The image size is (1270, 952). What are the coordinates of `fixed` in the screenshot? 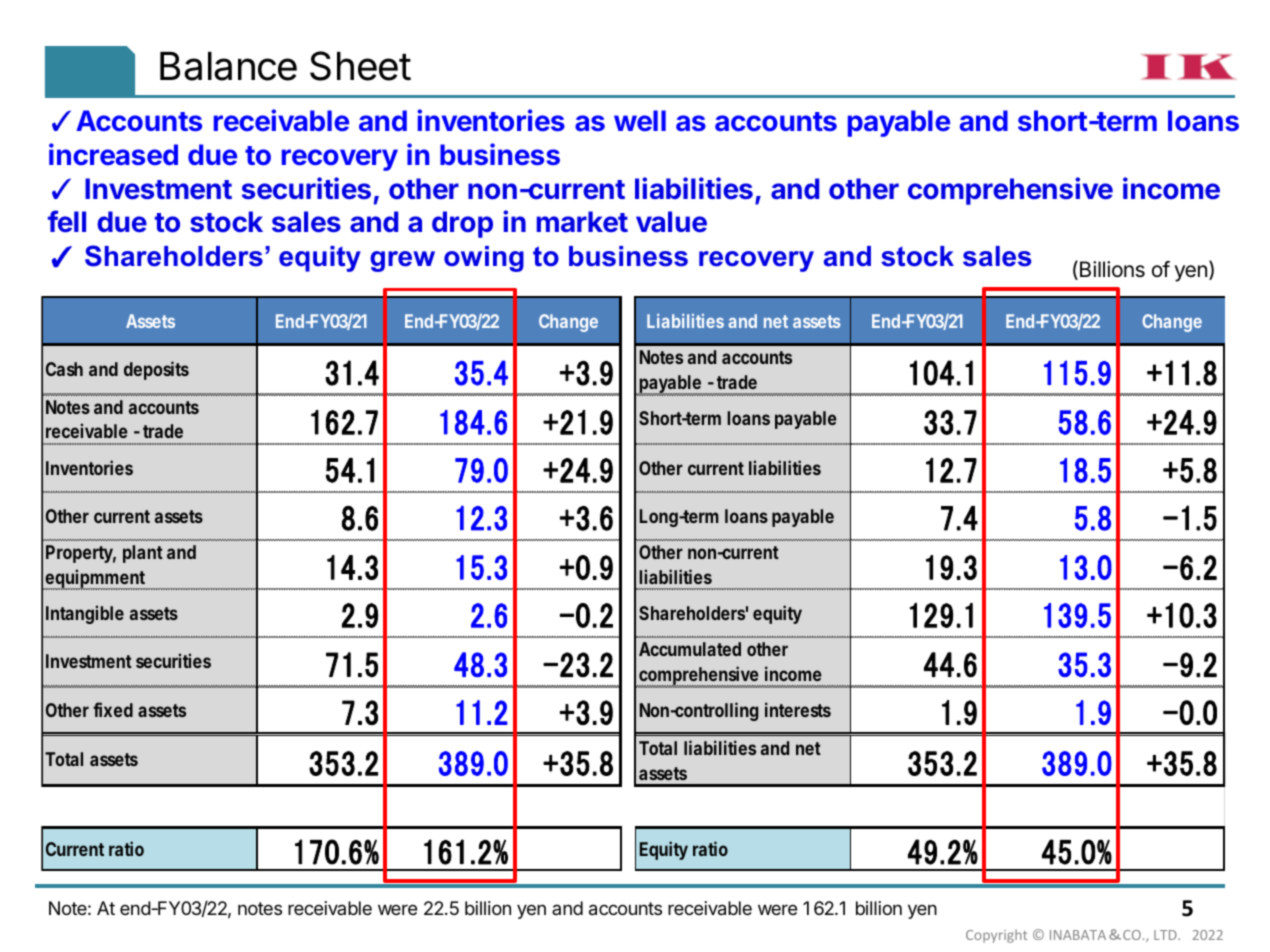 It's located at (113, 709).
